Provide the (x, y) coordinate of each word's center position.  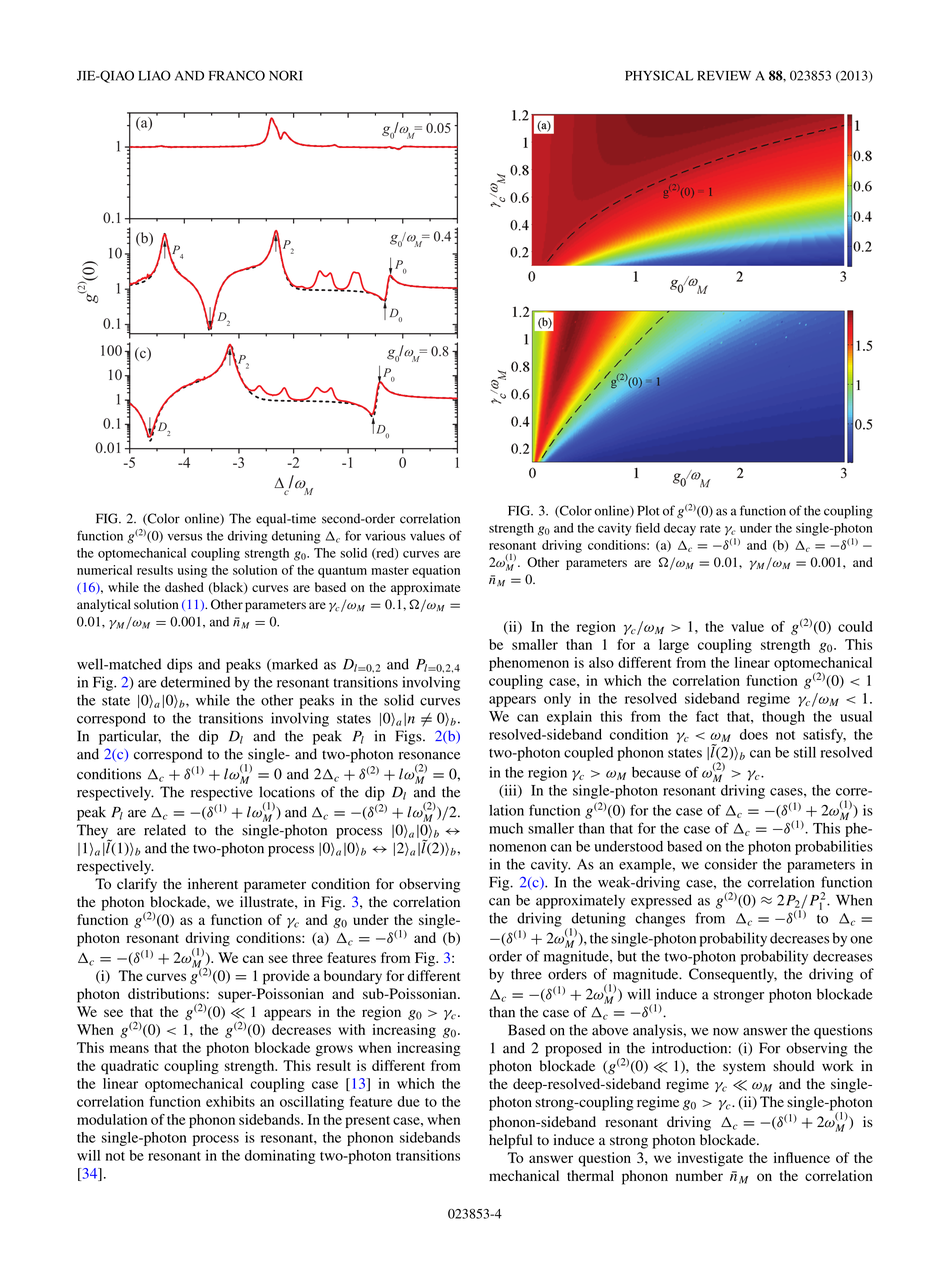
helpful (511, 1141)
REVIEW (724, 76)
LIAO (154, 75)
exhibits (230, 1101)
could (855, 626)
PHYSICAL (659, 75)
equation (436, 571)
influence (802, 1157)
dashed (184, 587)
